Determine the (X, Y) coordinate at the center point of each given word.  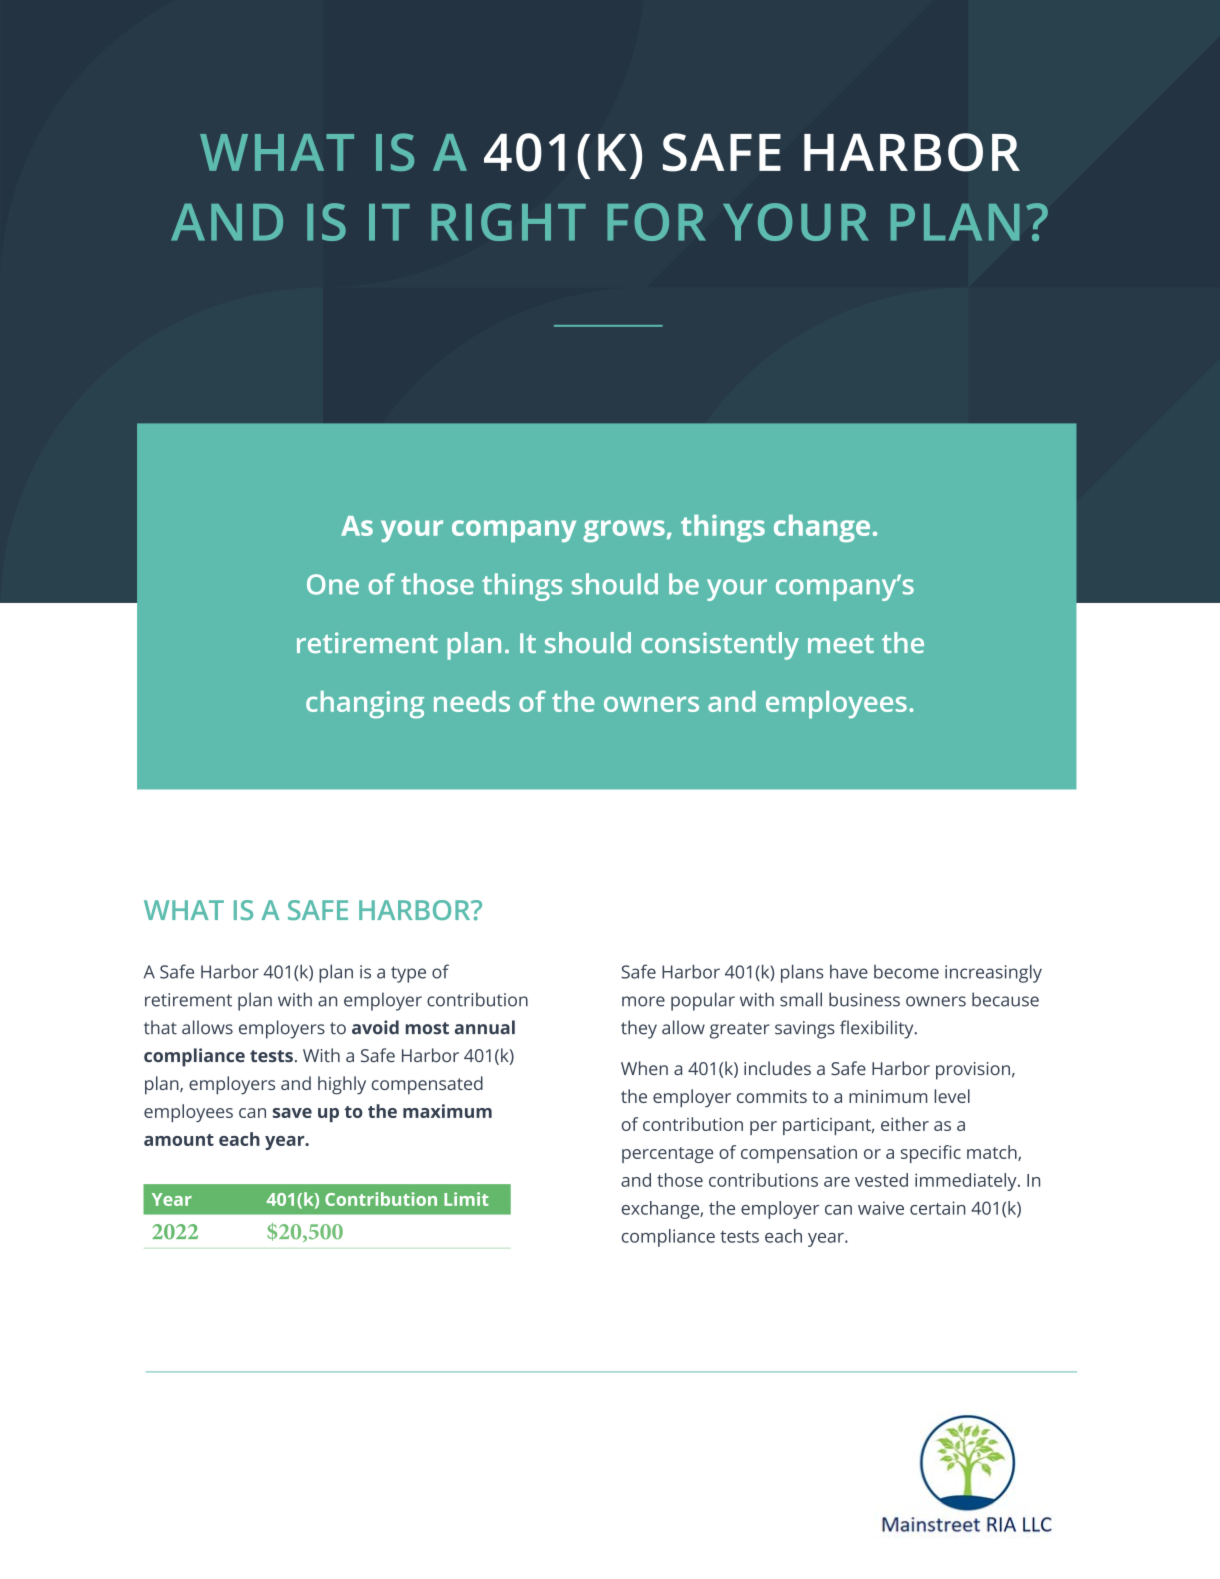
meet (841, 644)
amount (179, 1140)
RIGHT (508, 222)
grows (624, 531)
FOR (656, 222)
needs (472, 701)
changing (365, 705)
